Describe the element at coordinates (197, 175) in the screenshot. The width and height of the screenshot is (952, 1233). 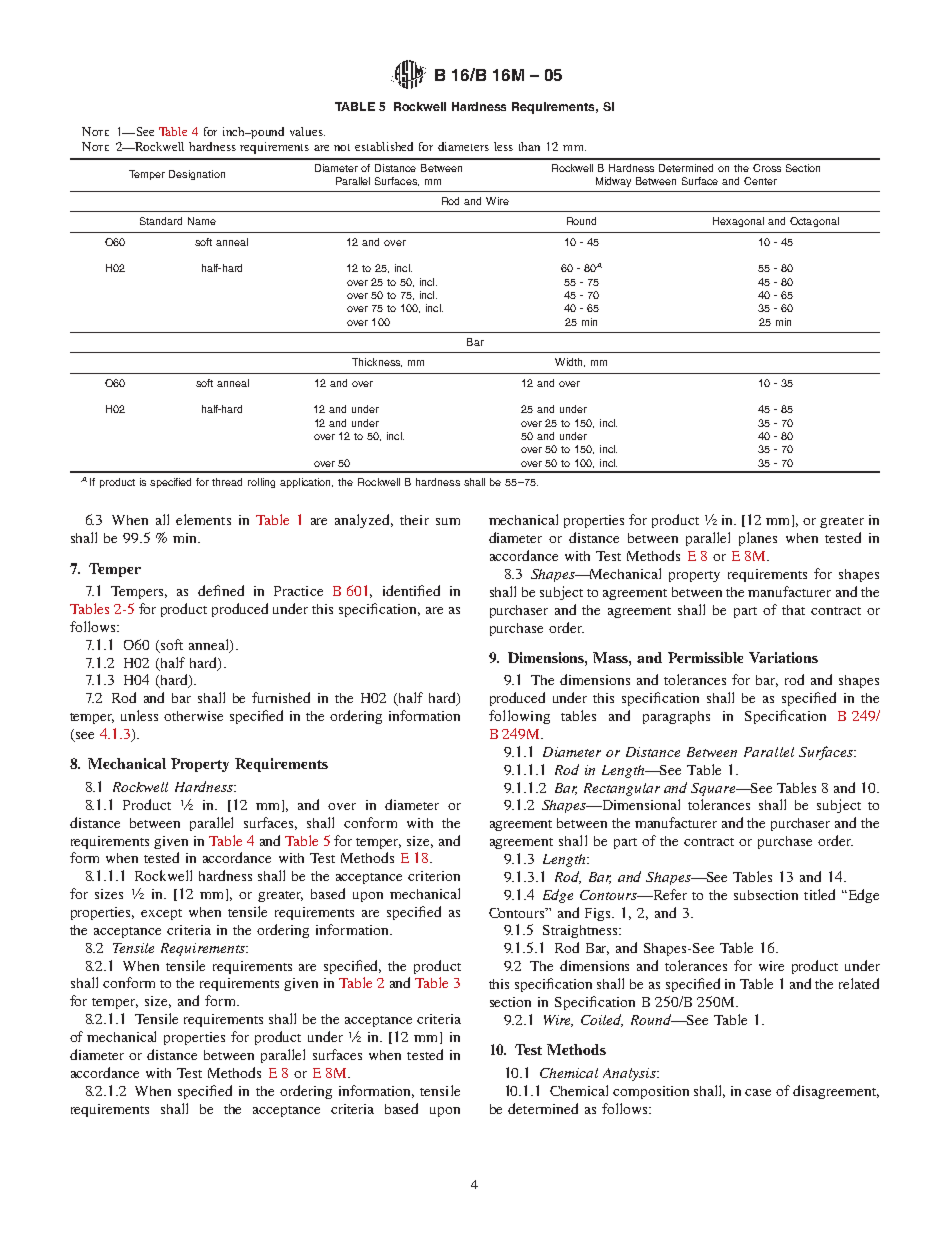
I see `Designation` at that location.
